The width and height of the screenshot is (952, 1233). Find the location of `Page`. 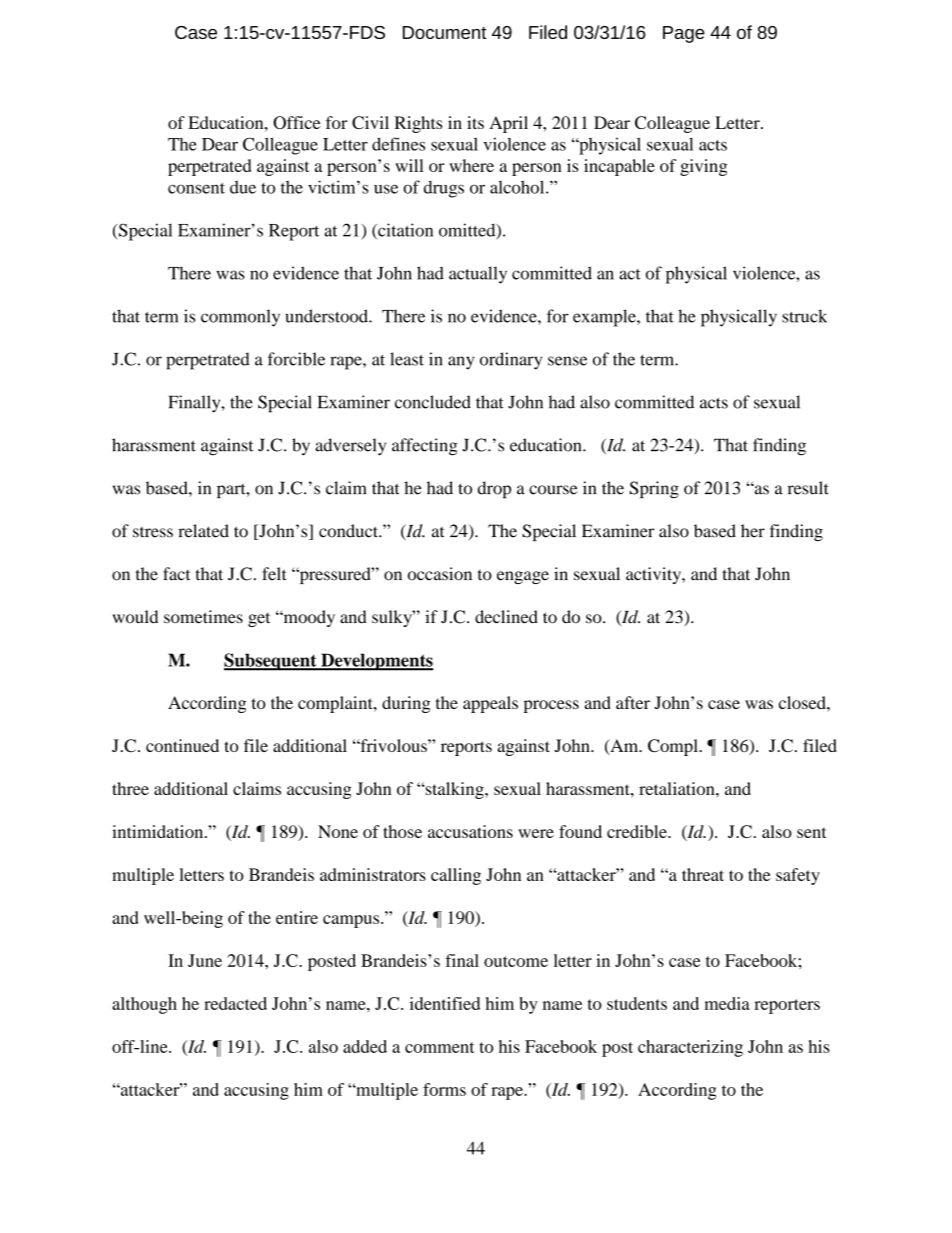

Page is located at coordinates (684, 34).
